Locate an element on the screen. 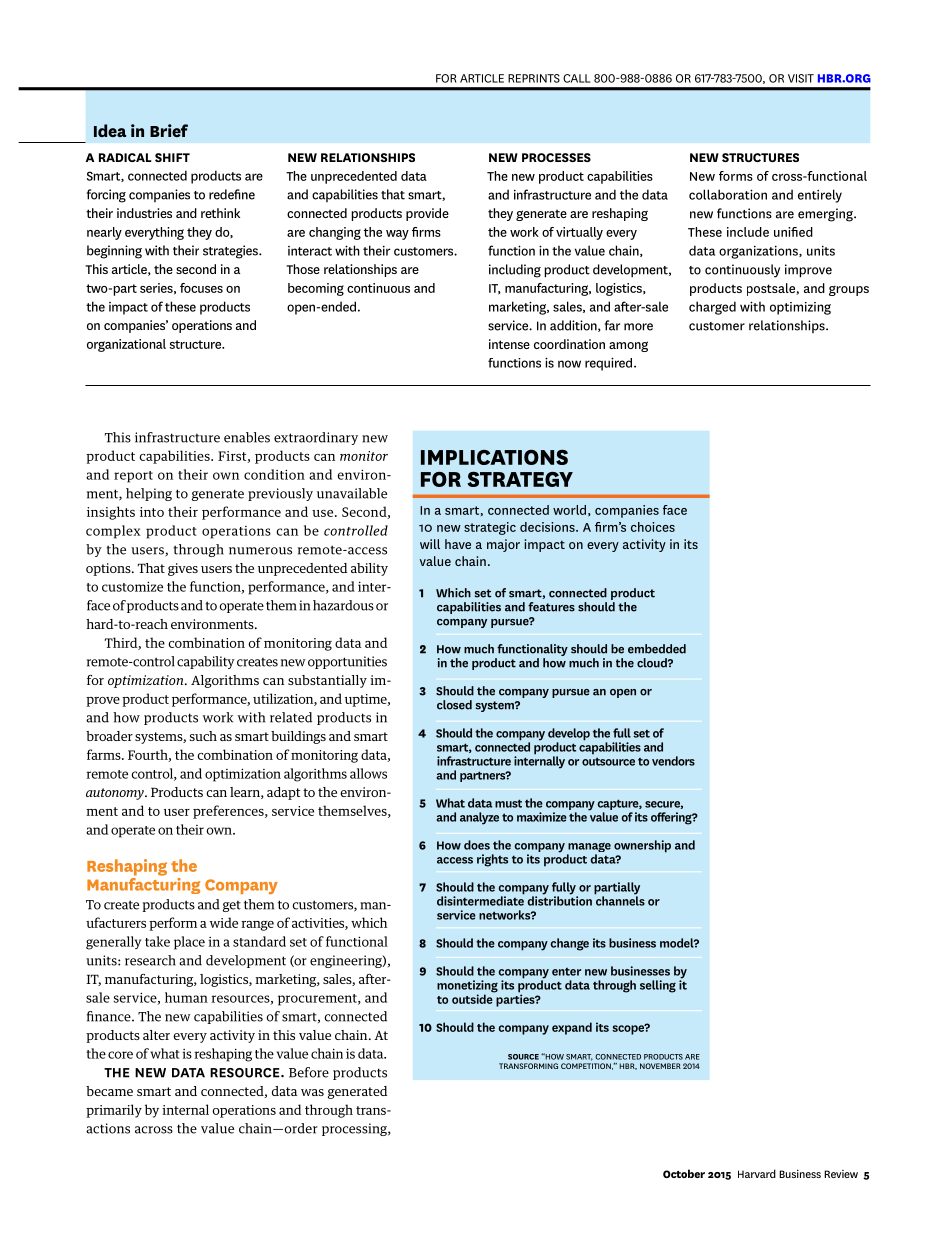  get is located at coordinates (232, 906).
